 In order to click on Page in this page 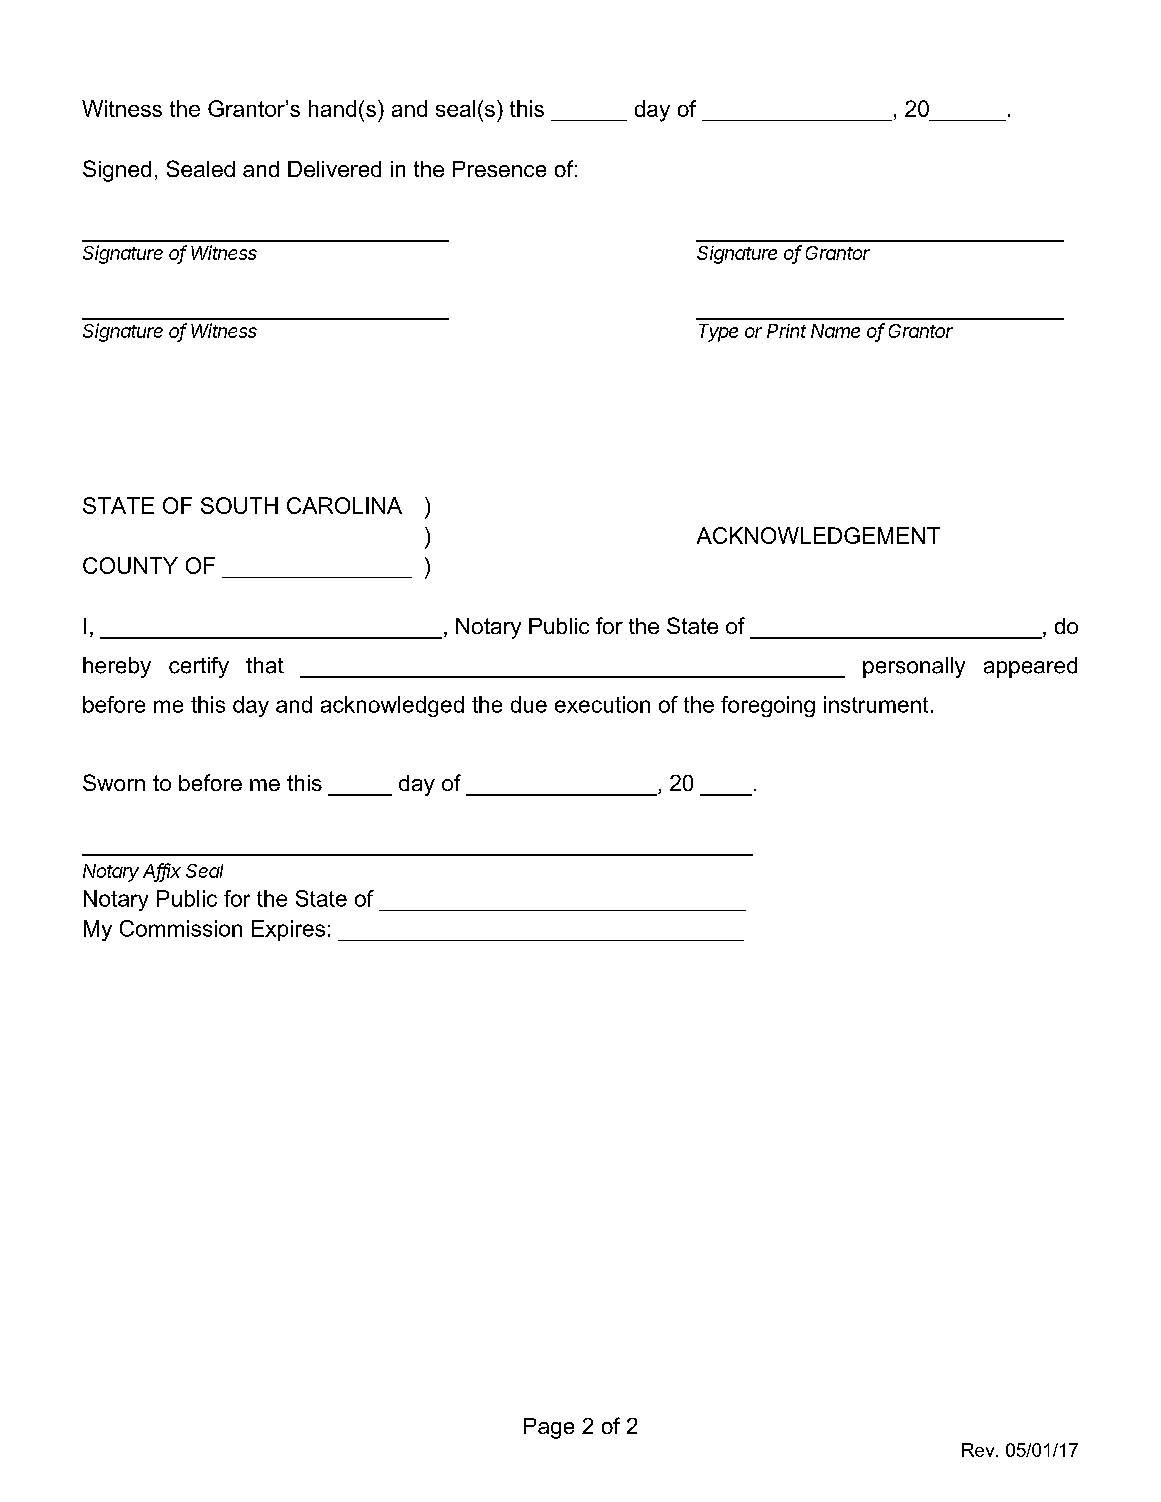, I will do `click(549, 1428)`.
